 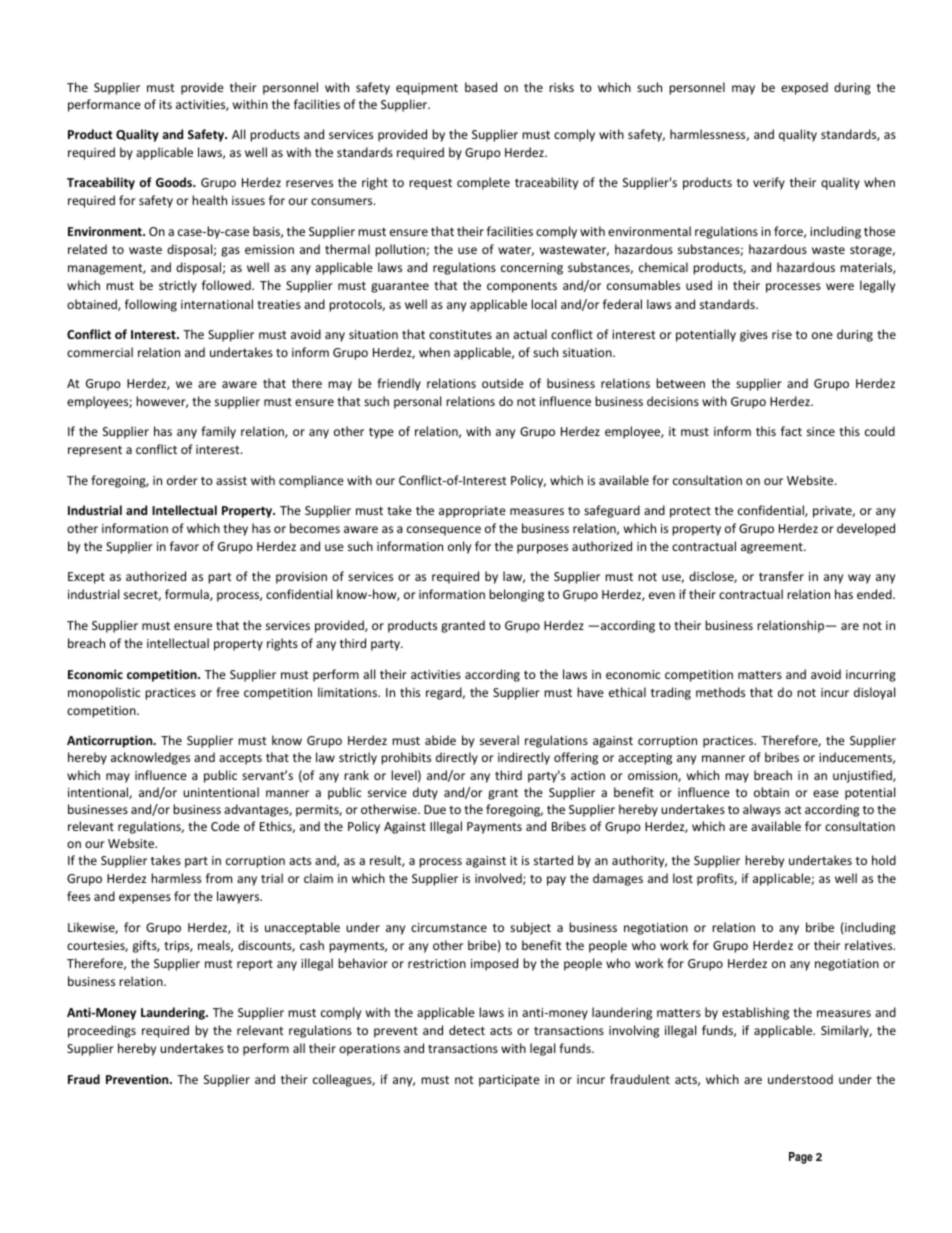 What do you see at coordinates (503, 383) in the screenshot?
I see `outside` at bounding box center [503, 383].
